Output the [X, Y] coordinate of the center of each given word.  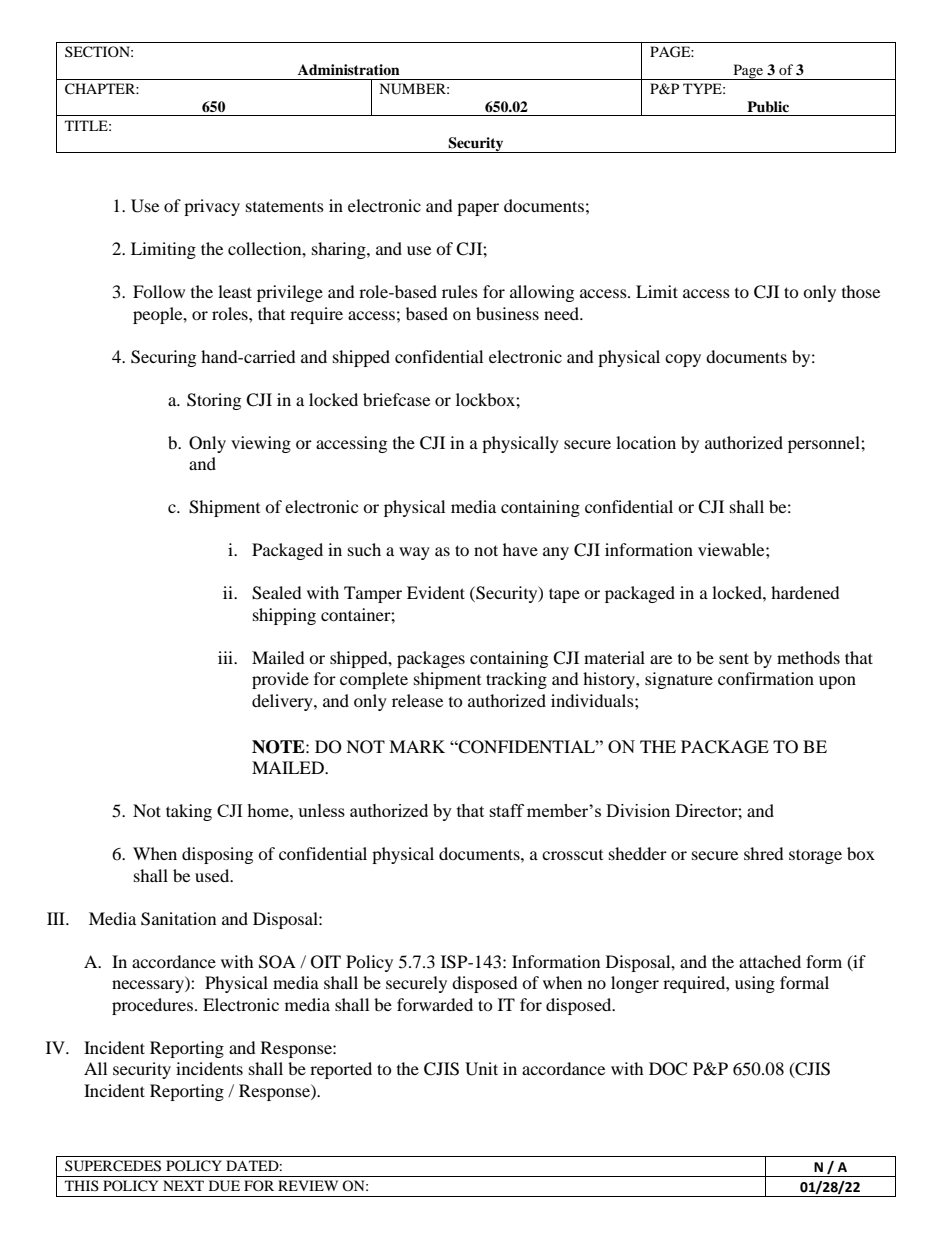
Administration [349, 69]
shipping [284, 616]
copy [683, 360]
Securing [163, 358]
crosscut [572, 855]
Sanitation [178, 919]
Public [768, 106]
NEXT [183, 1185]
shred [764, 853]
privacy [212, 207]
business [507, 313]
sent [734, 658]
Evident [436, 592]
